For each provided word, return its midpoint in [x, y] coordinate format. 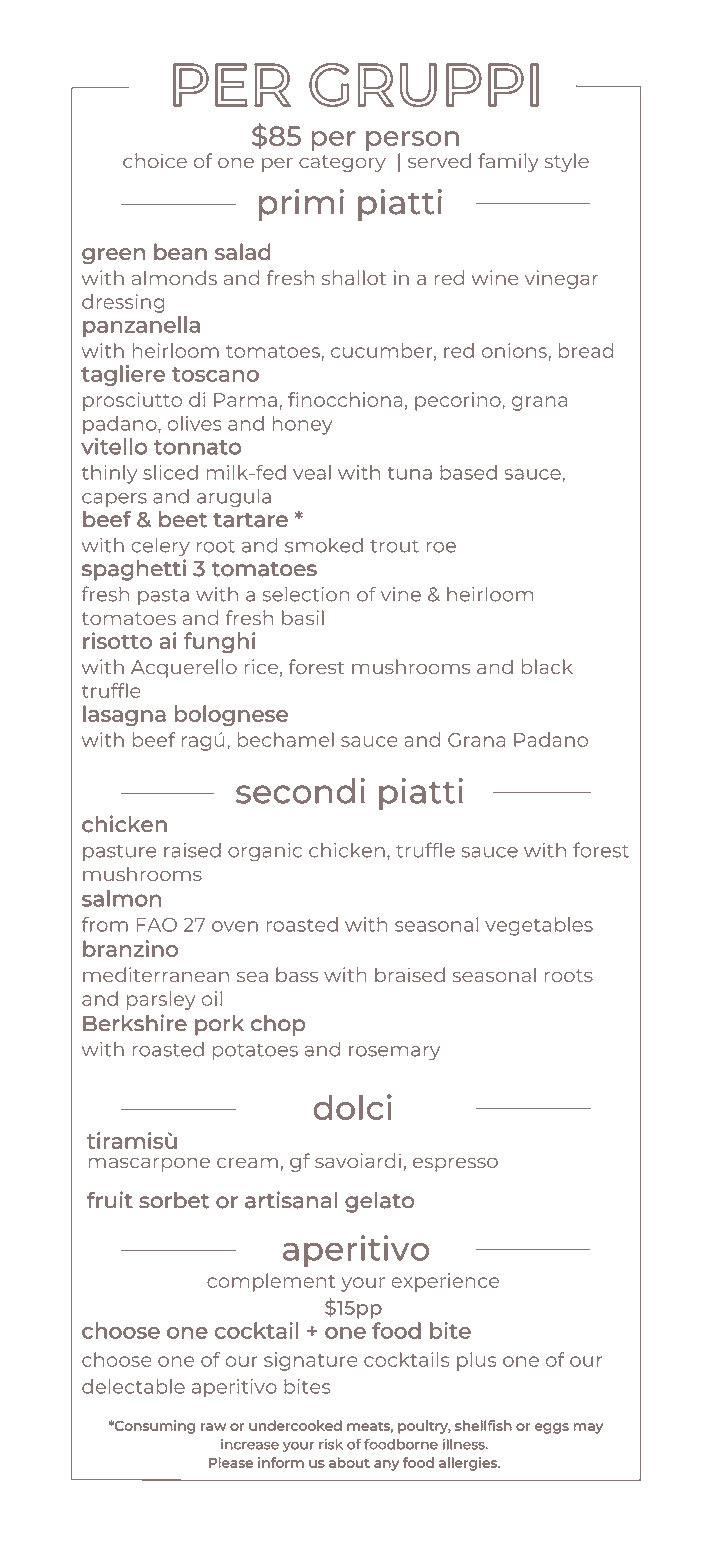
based [468, 472]
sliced [170, 472]
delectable [133, 1386]
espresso [455, 1164]
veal [312, 472]
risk [331, 1444]
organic [265, 852]
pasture [120, 853]
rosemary [394, 1053]
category [342, 163]
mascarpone [149, 1164]
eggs [552, 1428]
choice [155, 160]
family [508, 162]
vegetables [539, 926]
